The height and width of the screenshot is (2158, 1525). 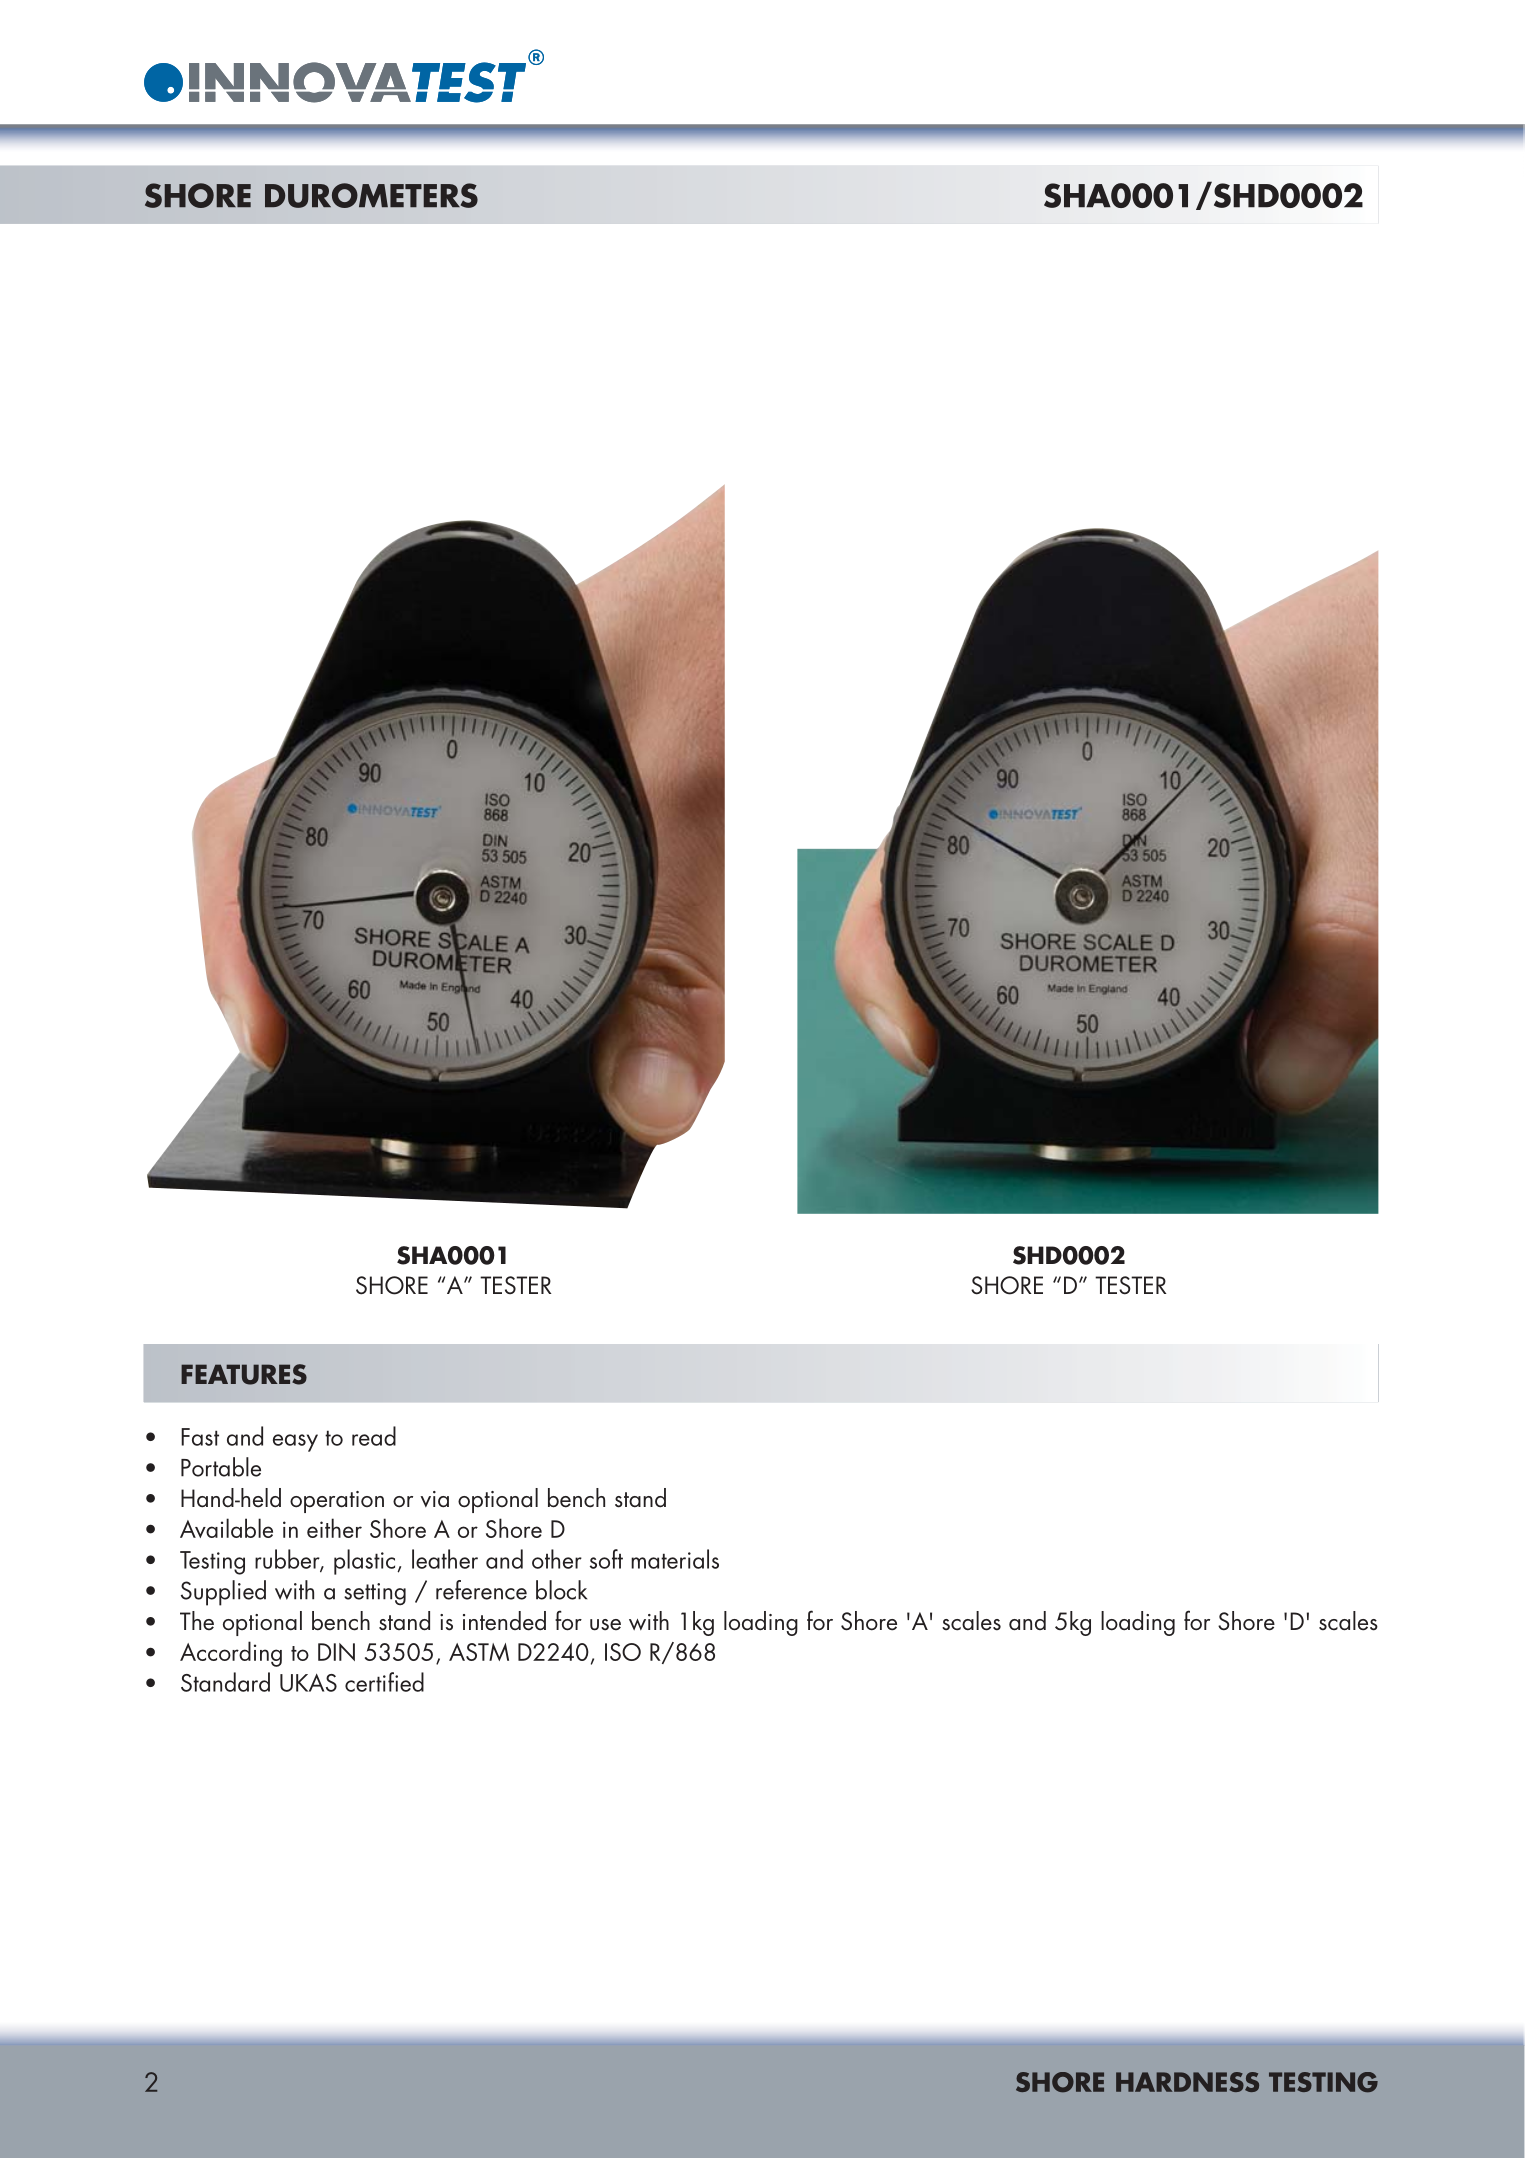 I want to click on According, so click(x=231, y=1654).
